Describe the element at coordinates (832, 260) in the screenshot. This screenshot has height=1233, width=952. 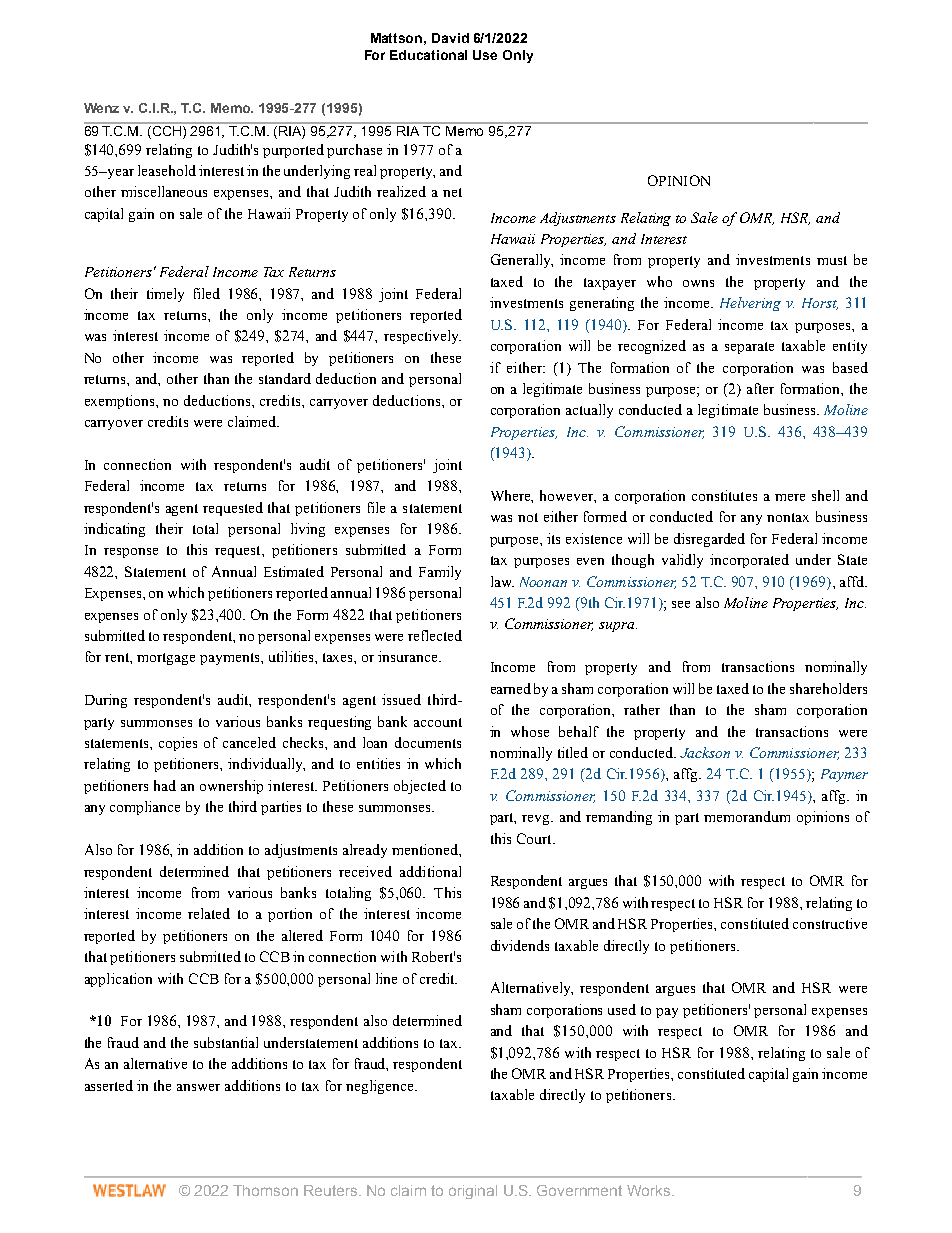
I see `must` at that location.
